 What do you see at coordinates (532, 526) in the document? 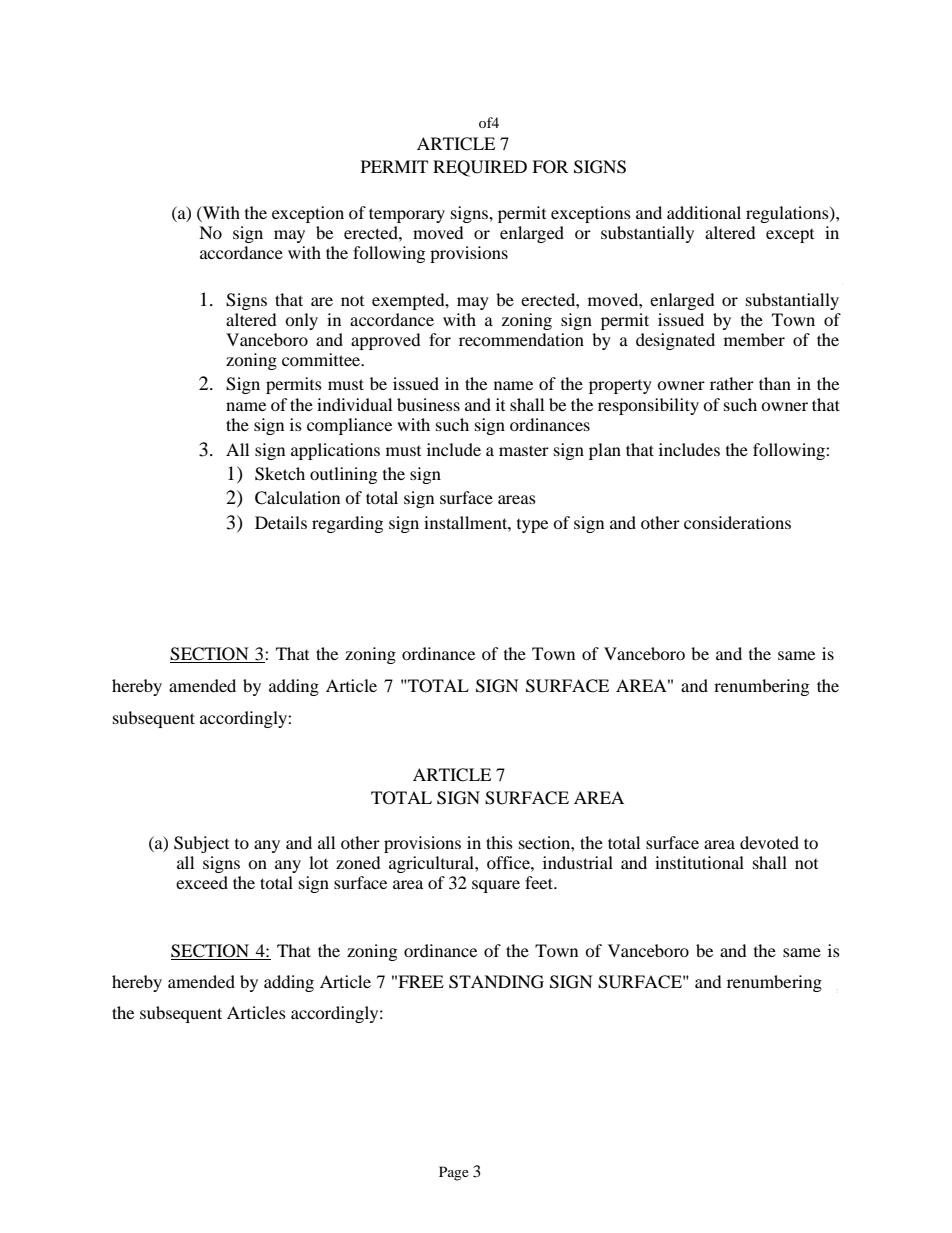
I see `type` at bounding box center [532, 526].
